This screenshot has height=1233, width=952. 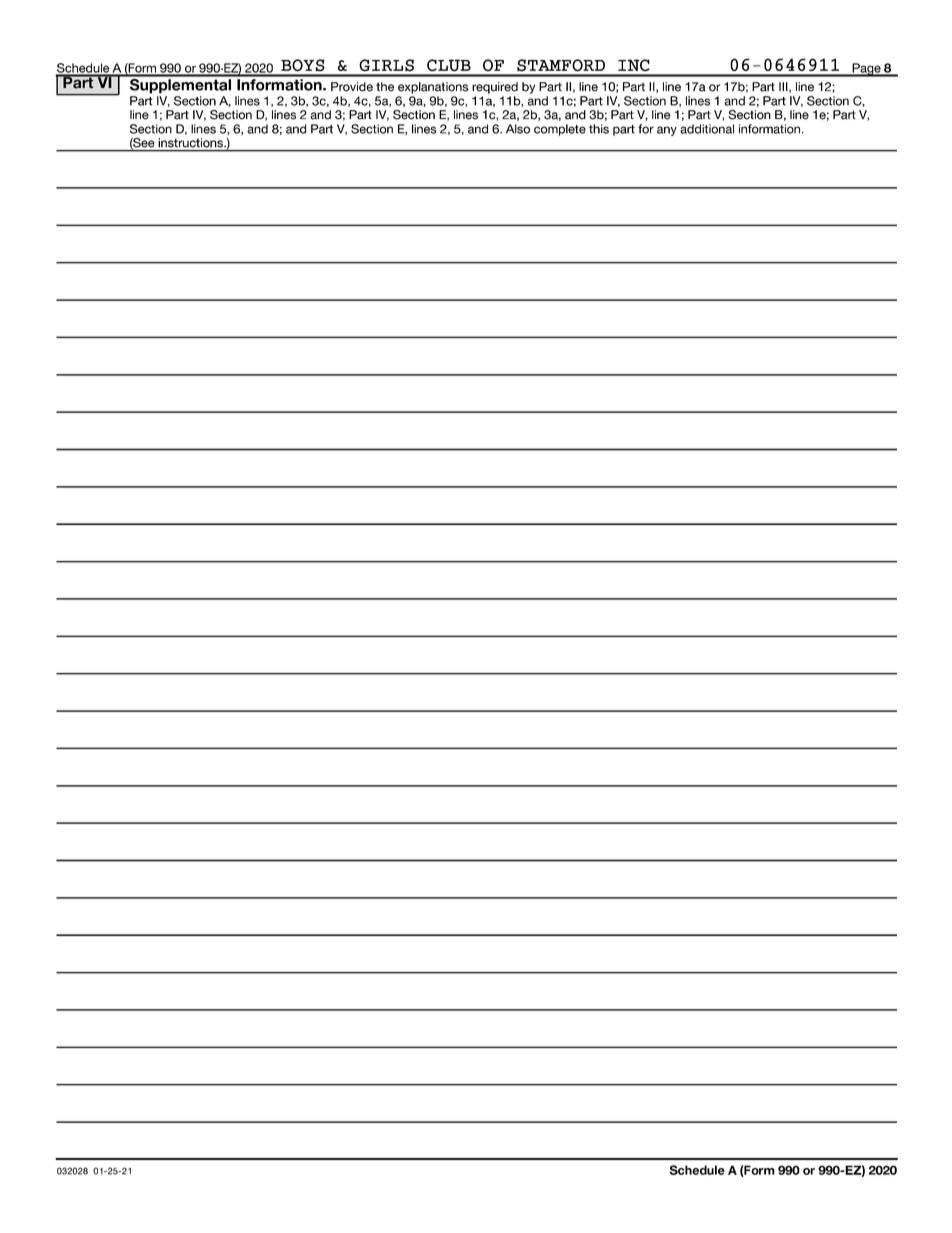 I want to click on complete, so click(x=560, y=130).
